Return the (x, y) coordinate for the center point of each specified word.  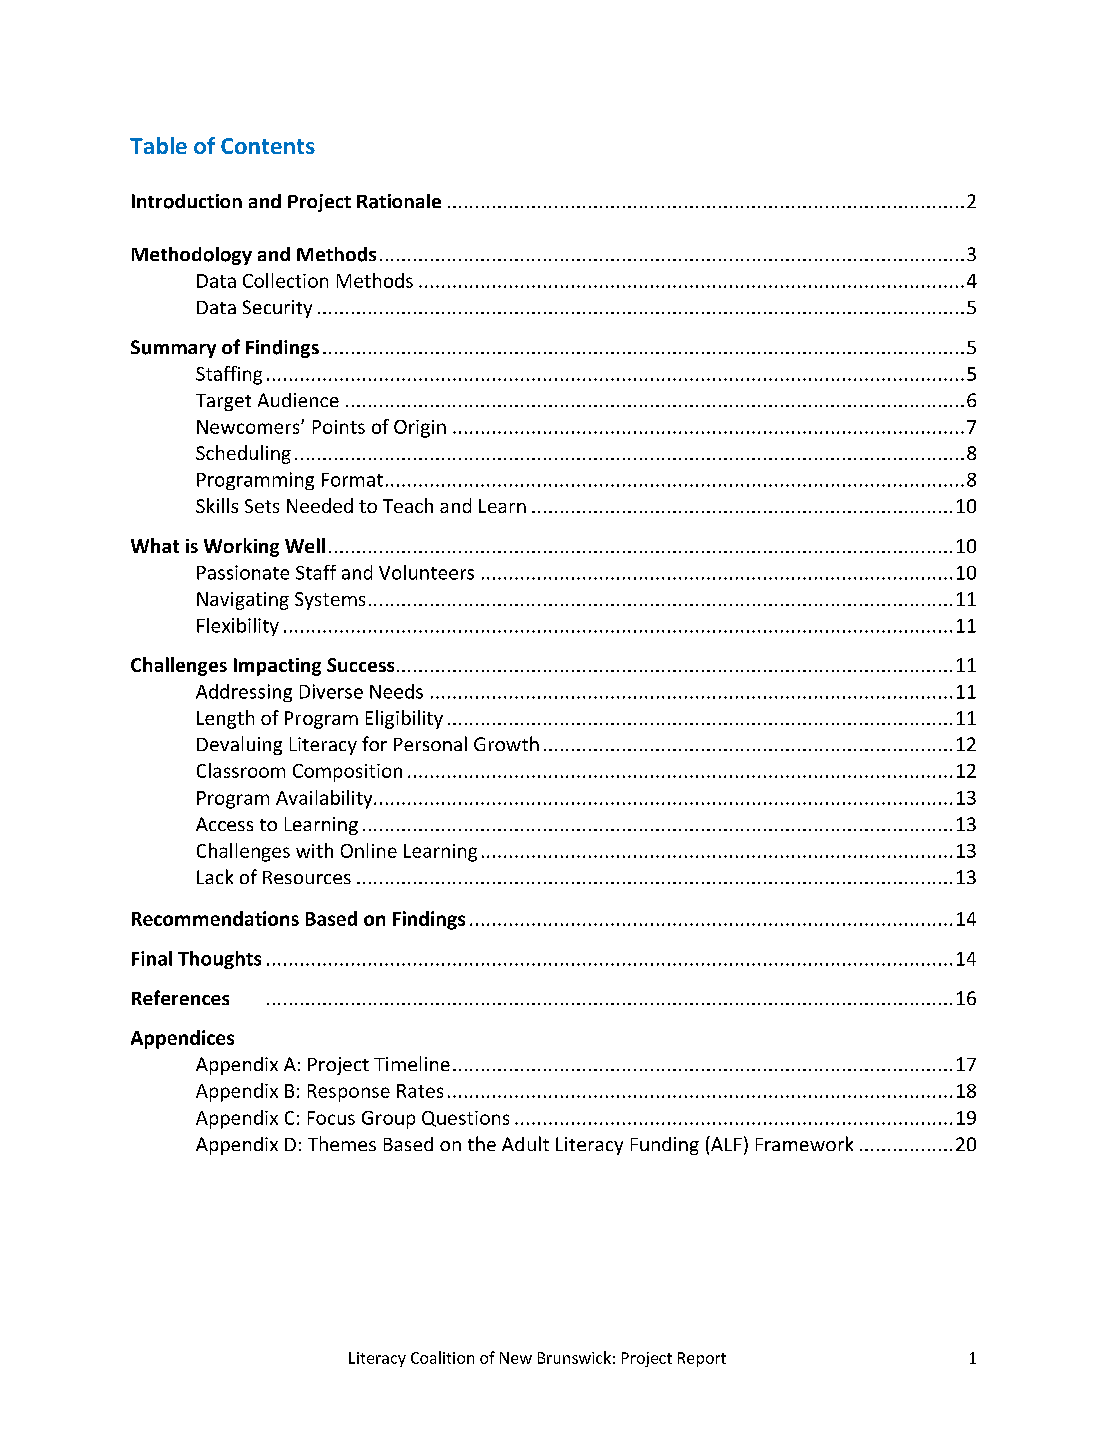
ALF (725, 1143)
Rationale (399, 201)
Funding (665, 1146)
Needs (396, 691)
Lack (215, 876)
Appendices (182, 1039)
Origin (420, 429)
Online (369, 850)
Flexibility (238, 627)
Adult (525, 1143)
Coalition (442, 1357)
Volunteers (426, 572)
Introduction (187, 201)
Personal (430, 743)
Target (223, 402)
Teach (408, 505)
